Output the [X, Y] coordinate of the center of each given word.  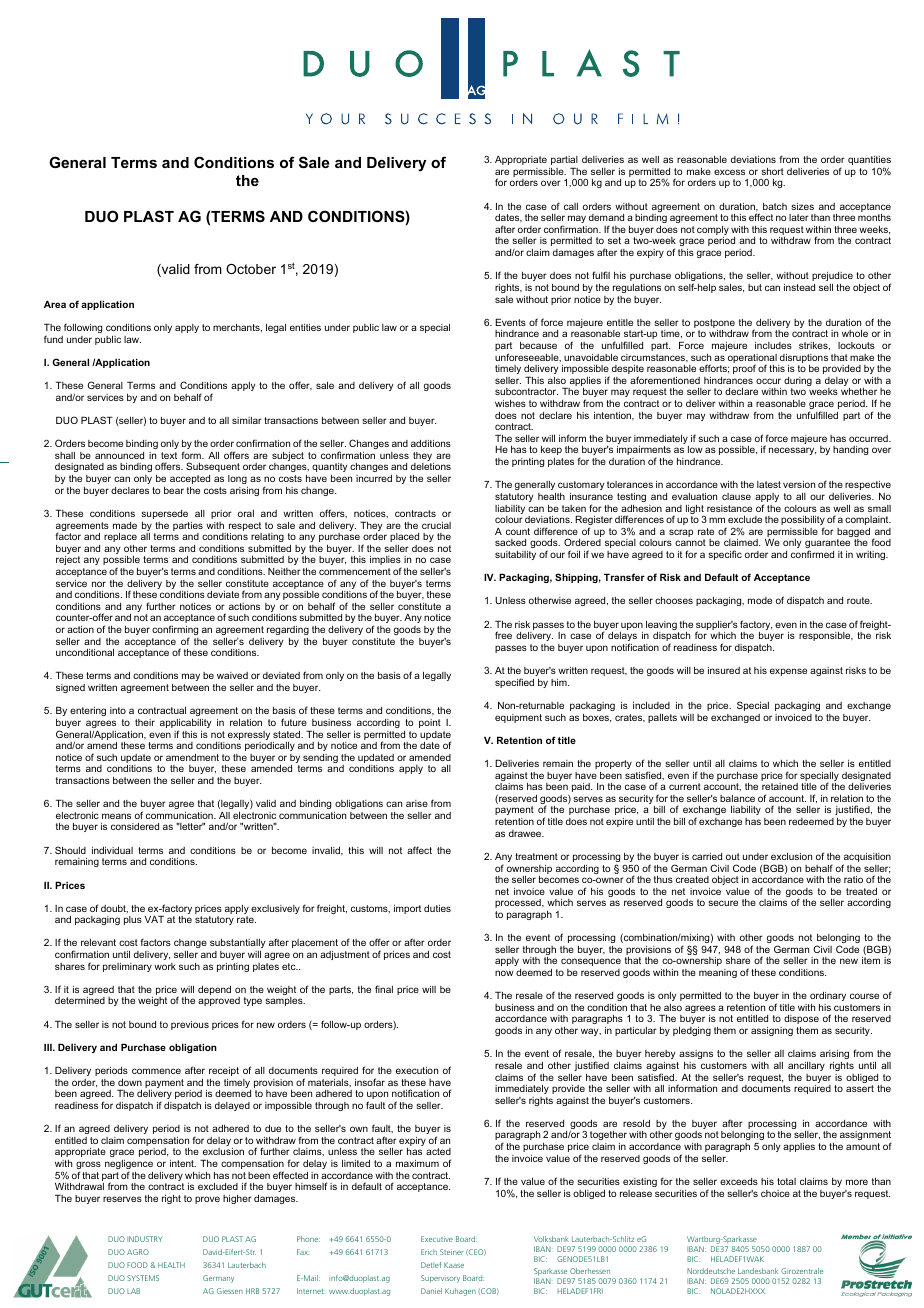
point [430, 723]
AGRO [138, 1252]
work [165, 966]
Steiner [451, 1252]
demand [606, 217]
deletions [431, 466]
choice [775, 1193]
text [169, 455]
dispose [801, 1019]
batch [775, 206]
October [251, 269]
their [145, 722]
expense [788, 672]
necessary [792, 451]
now [504, 973]
